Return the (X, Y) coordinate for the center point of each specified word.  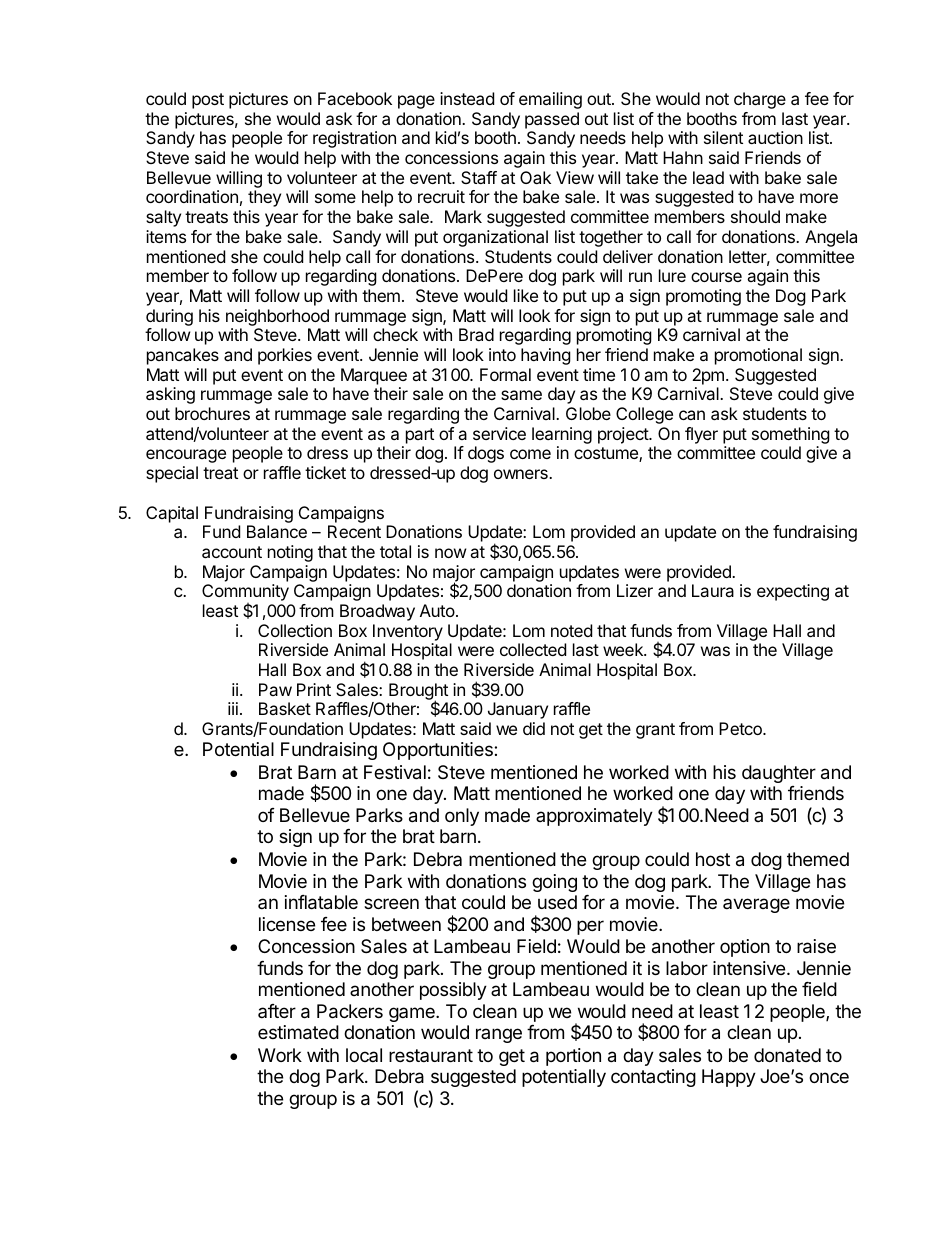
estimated (298, 1032)
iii (233, 708)
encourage (186, 456)
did (534, 728)
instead (467, 98)
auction (775, 137)
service (499, 433)
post (208, 101)
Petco (741, 728)
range (499, 1035)
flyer (701, 435)
